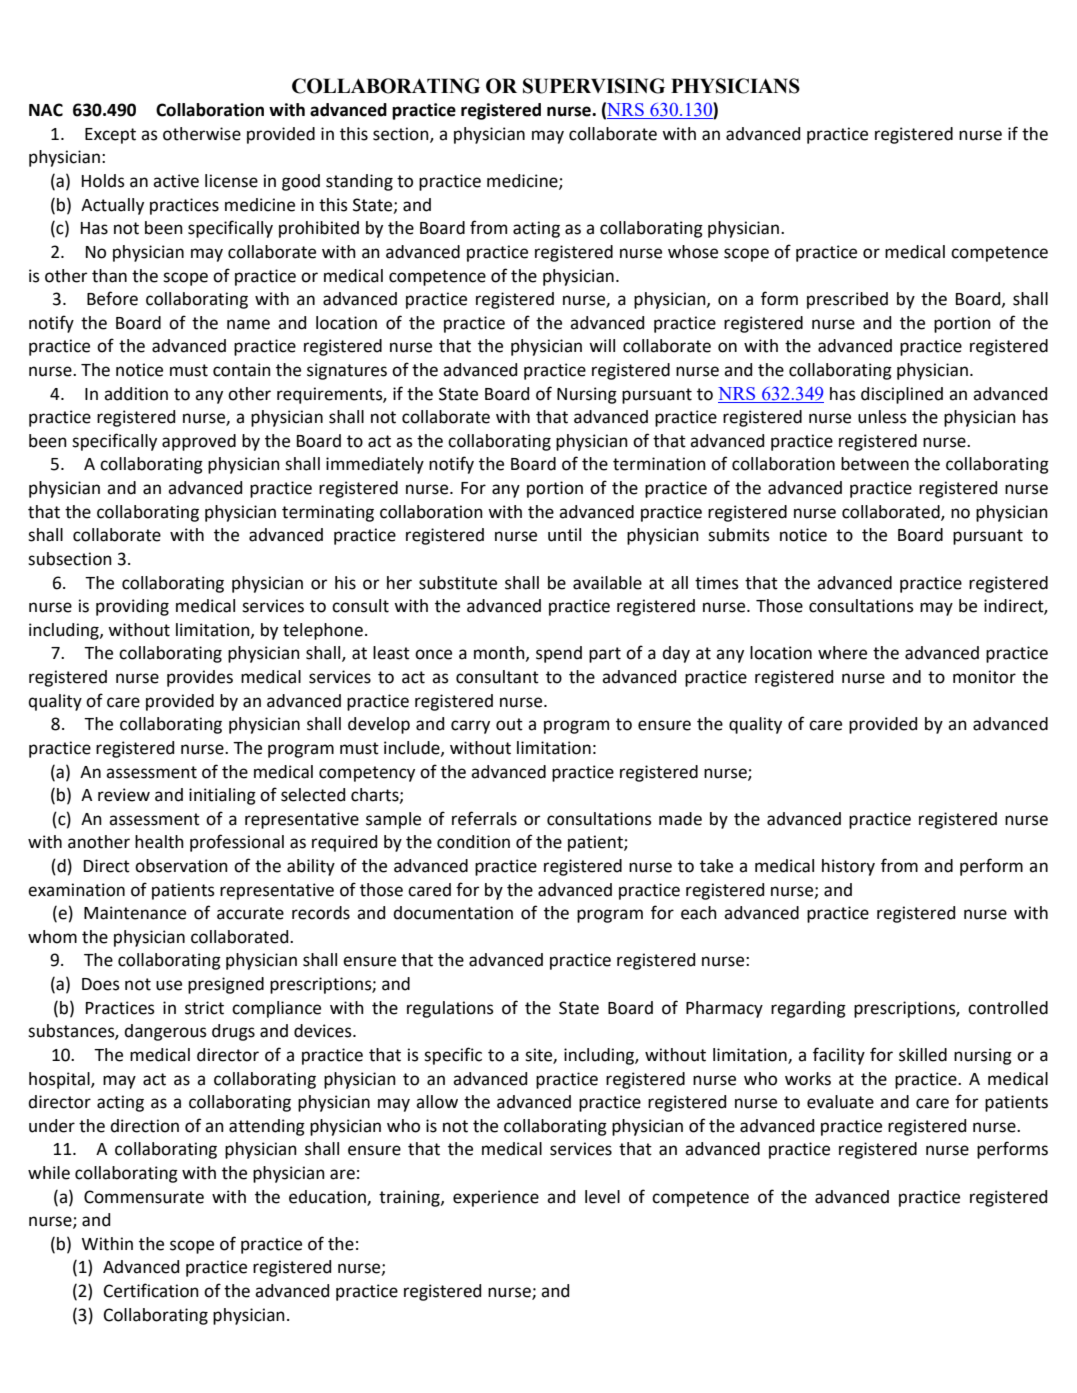  What do you see at coordinates (151, 1290) in the page?
I see `Certification` at bounding box center [151, 1290].
